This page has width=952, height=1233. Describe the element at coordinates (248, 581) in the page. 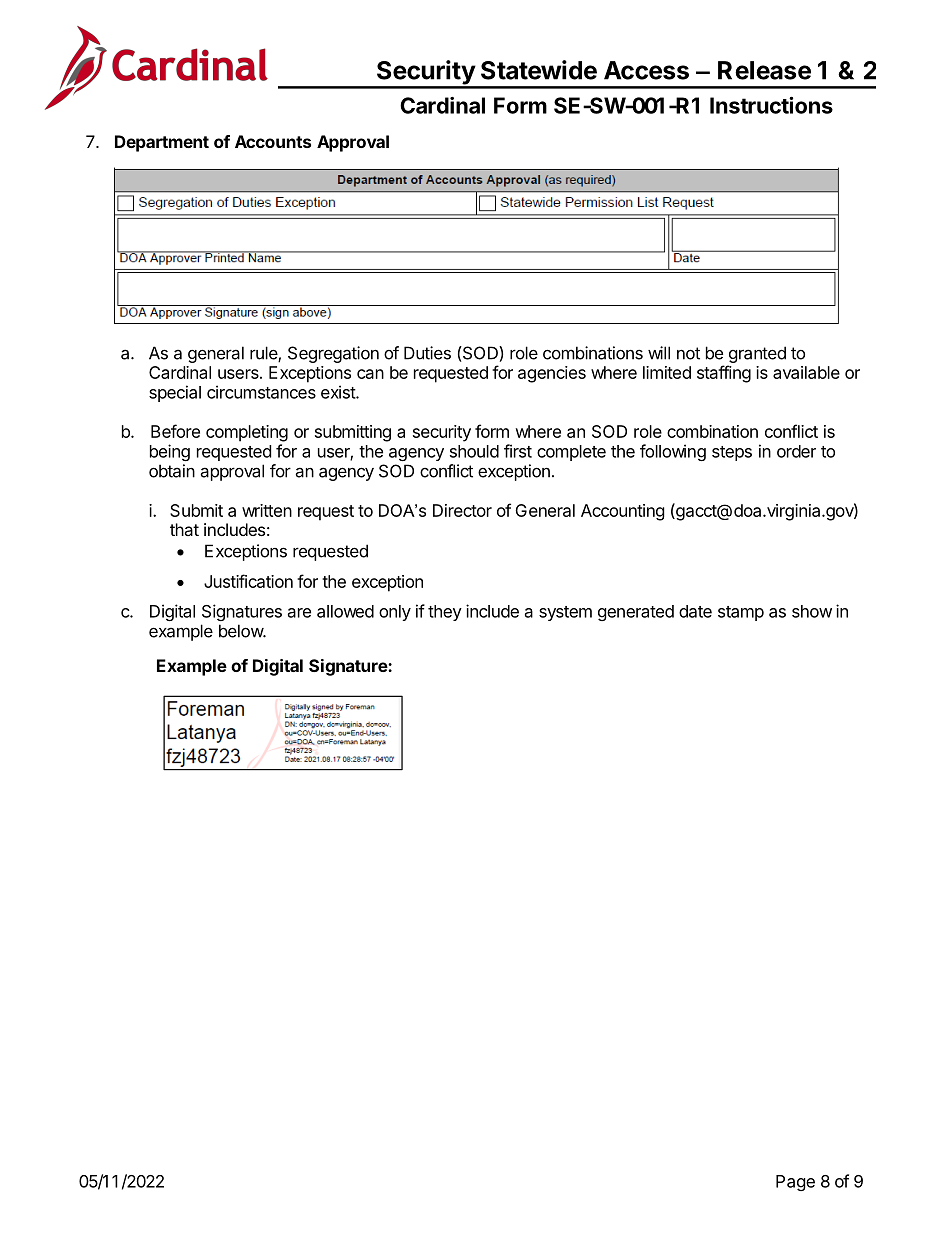

I see `Justification` at that location.
